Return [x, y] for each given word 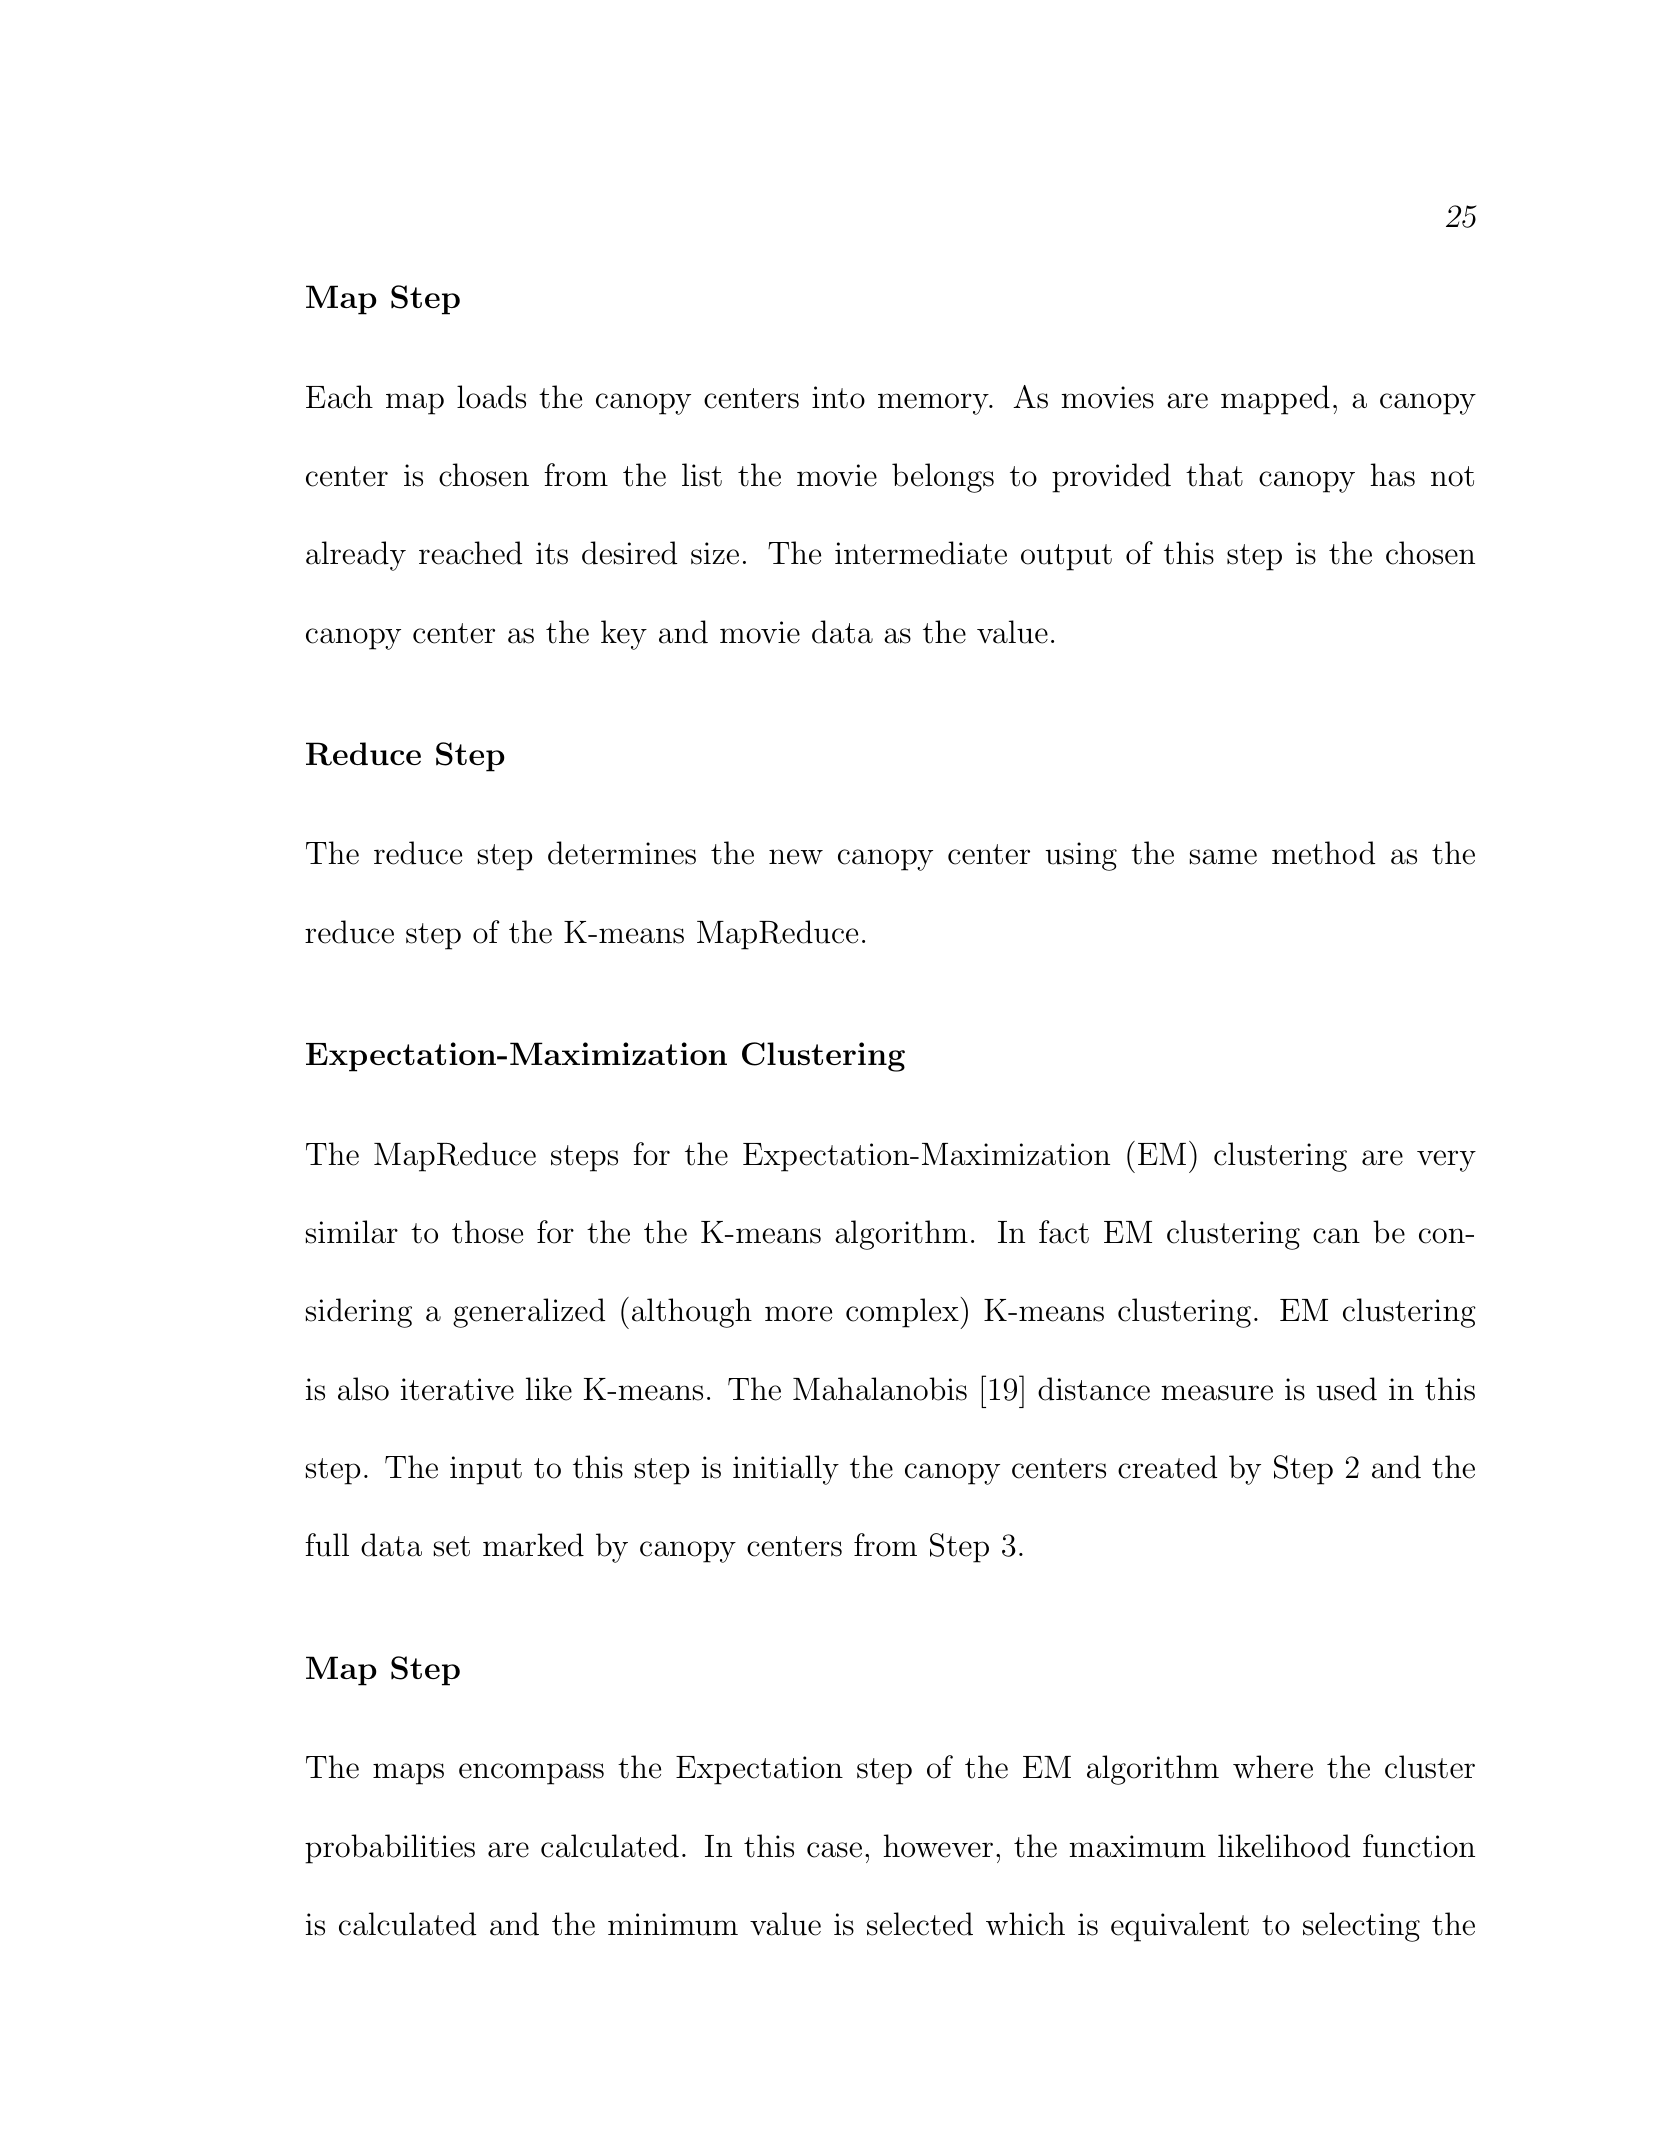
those [487, 1232]
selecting [1361, 1927]
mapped [1275, 400]
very [1446, 1161]
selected [920, 1924]
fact [1064, 1232]
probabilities [390, 1849]
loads [491, 397]
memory [934, 404]
